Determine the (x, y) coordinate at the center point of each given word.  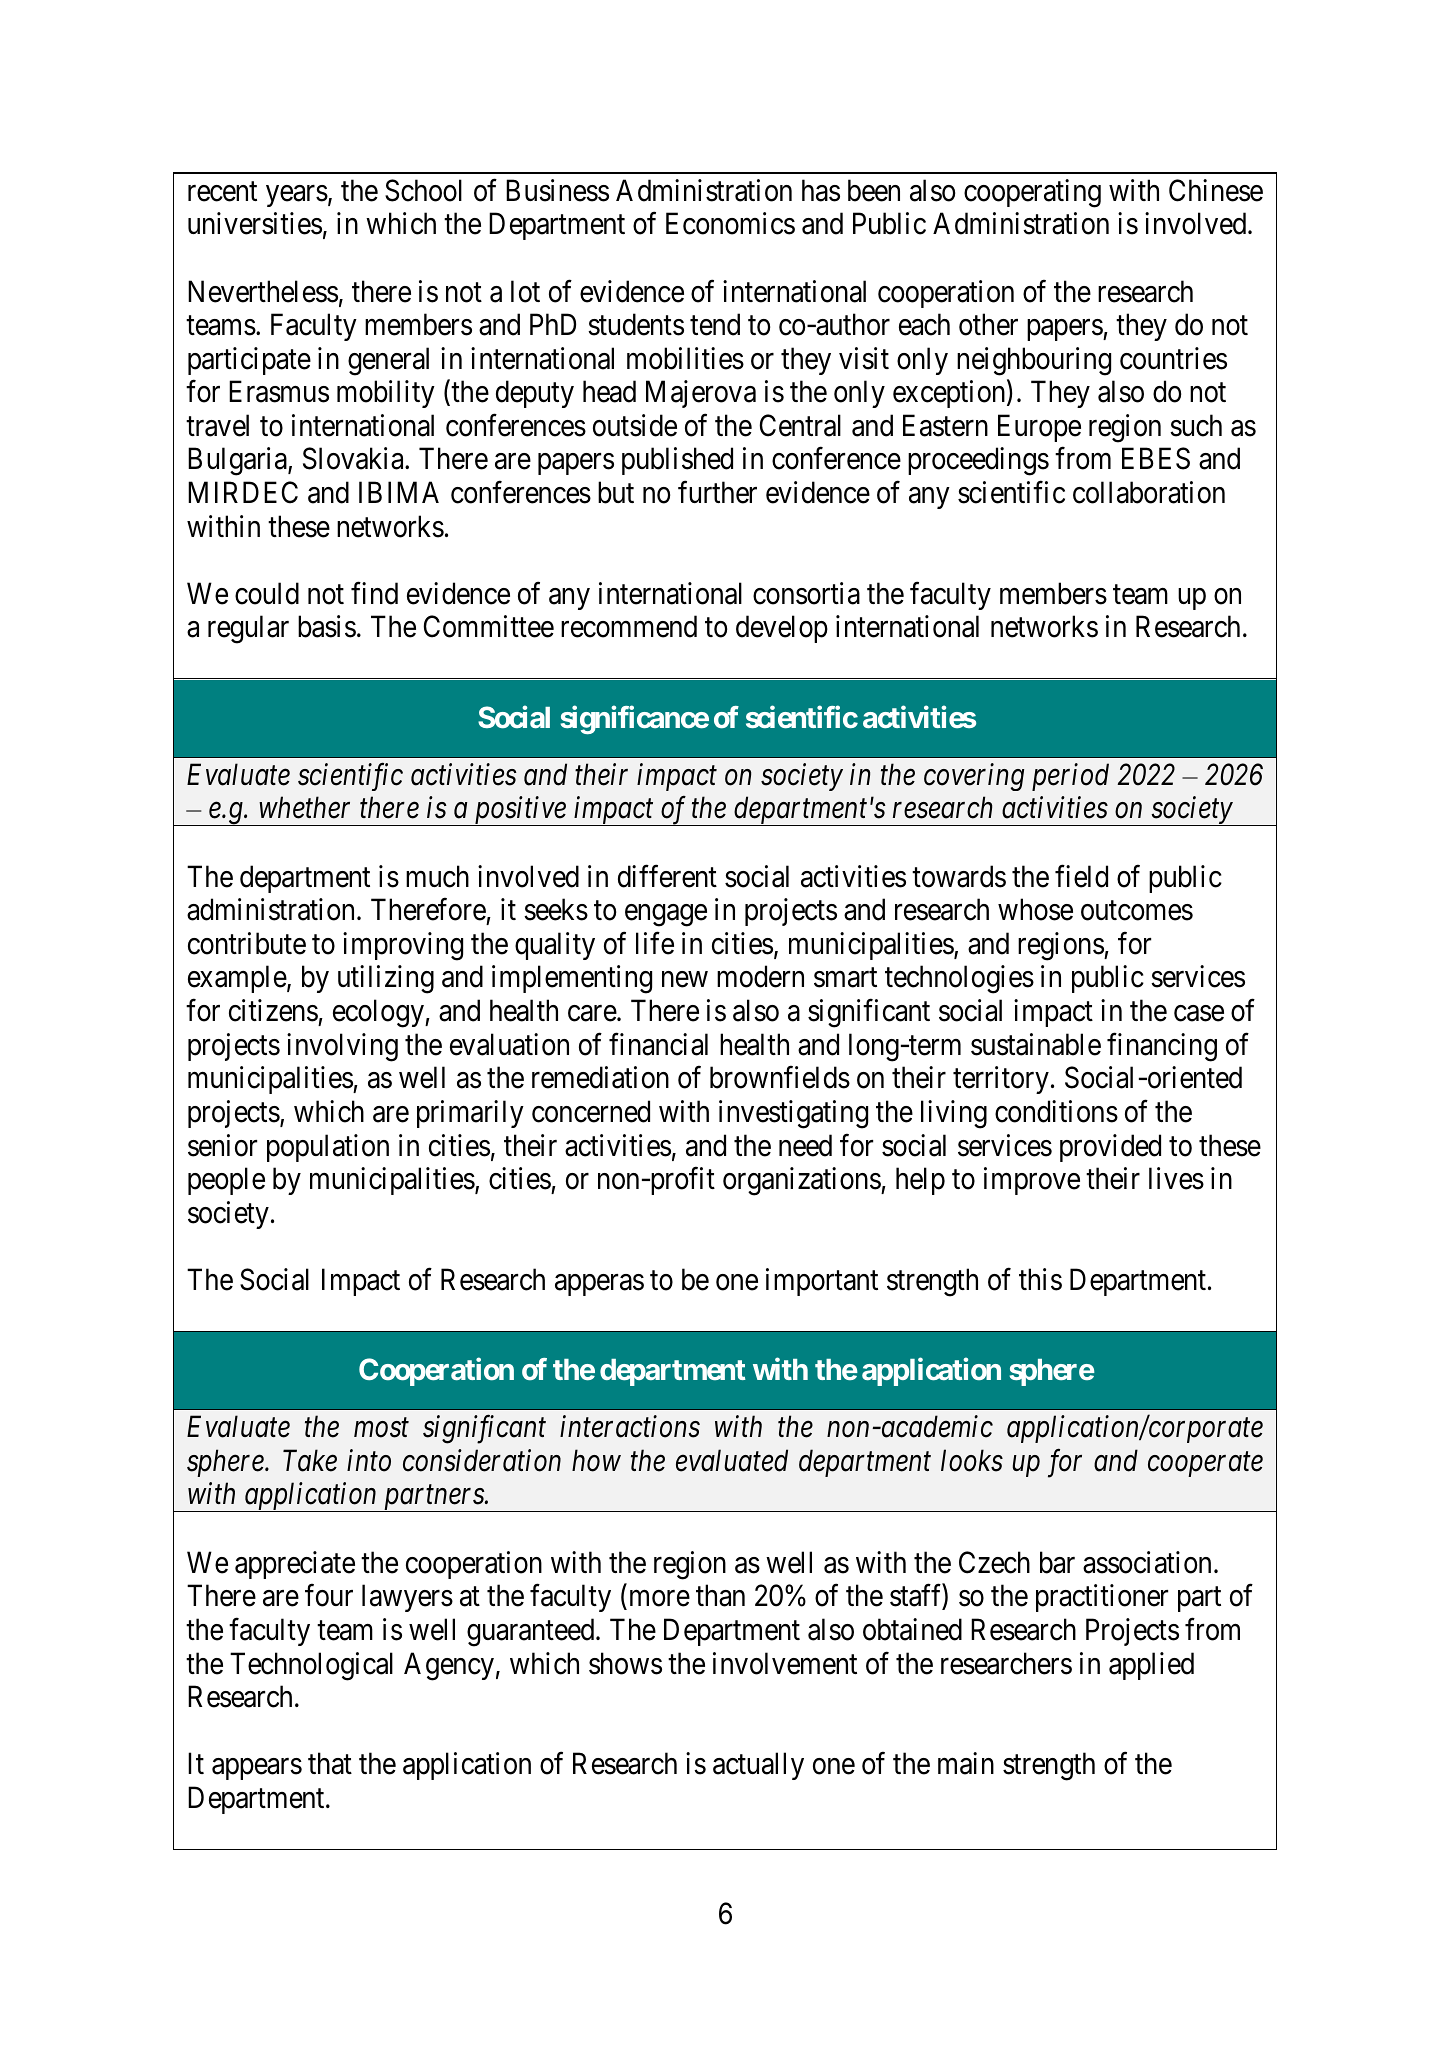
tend (715, 324)
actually (758, 1766)
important (822, 1282)
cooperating (1032, 193)
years (297, 196)
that (330, 1764)
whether (304, 807)
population (328, 1148)
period (1070, 777)
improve (1032, 1181)
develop (782, 629)
